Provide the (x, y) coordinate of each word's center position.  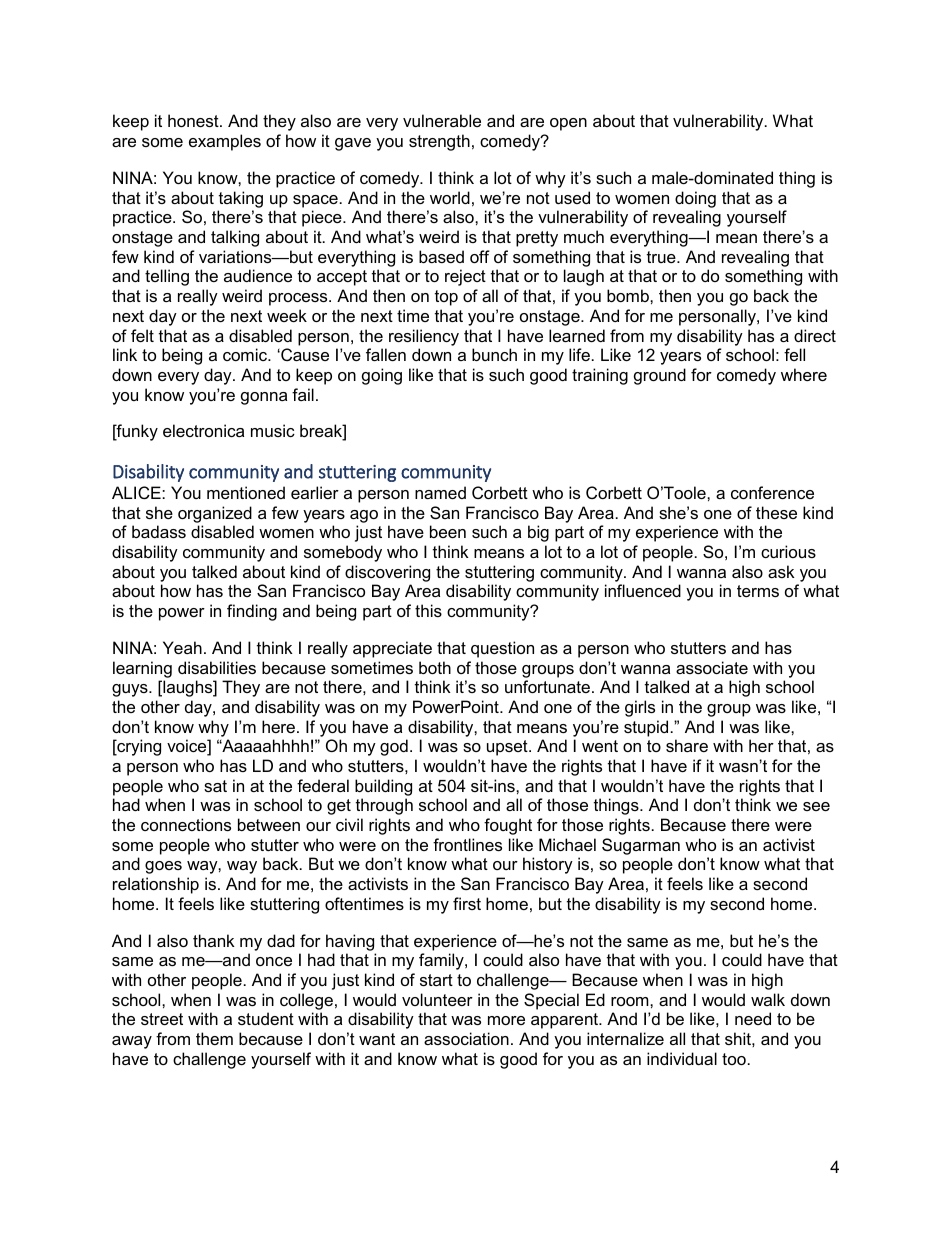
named (440, 492)
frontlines (467, 844)
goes (163, 867)
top (446, 298)
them (214, 1038)
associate (712, 667)
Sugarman (641, 846)
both (435, 667)
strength (439, 142)
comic (246, 354)
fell (794, 354)
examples (225, 142)
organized (215, 514)
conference (772, 492)
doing (695, 199)
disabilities (217, 667)
